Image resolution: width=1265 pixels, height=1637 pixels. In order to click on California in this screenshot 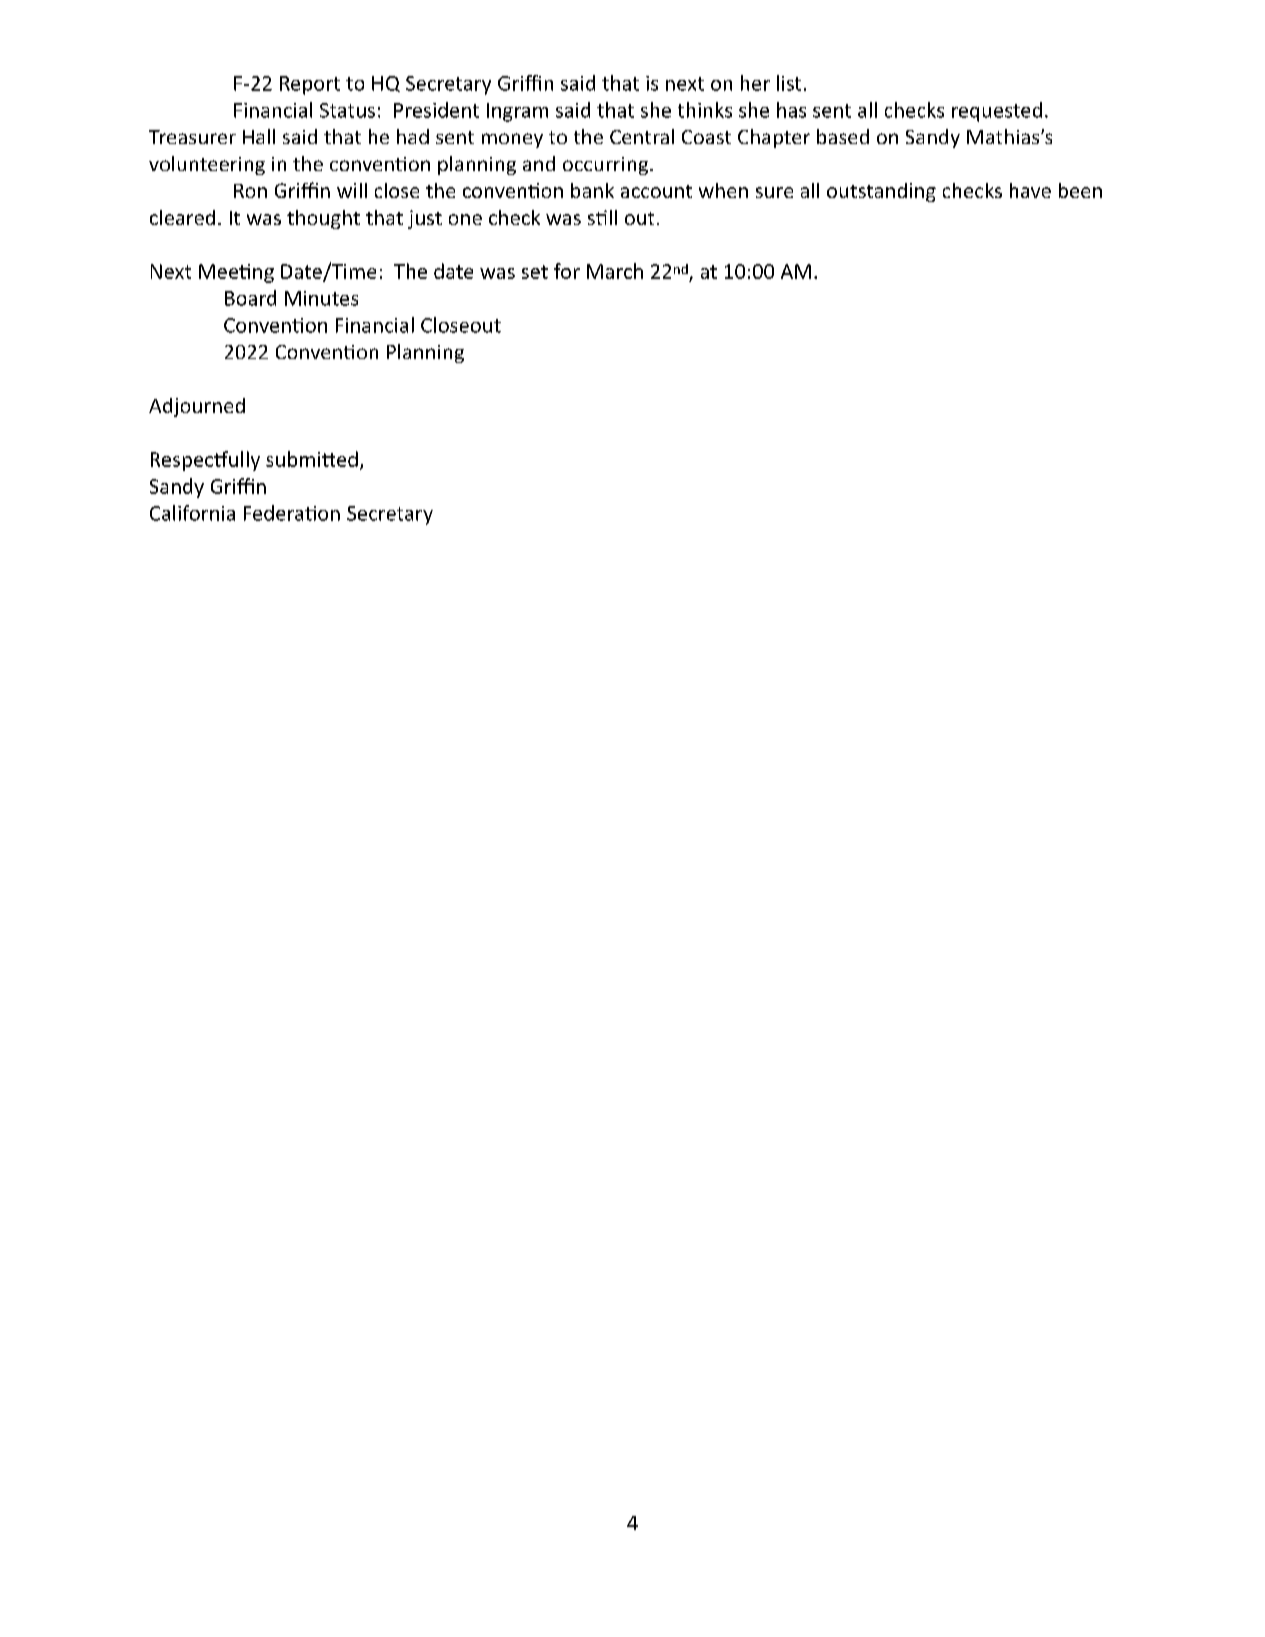, I will do `click(192, 513)`.
